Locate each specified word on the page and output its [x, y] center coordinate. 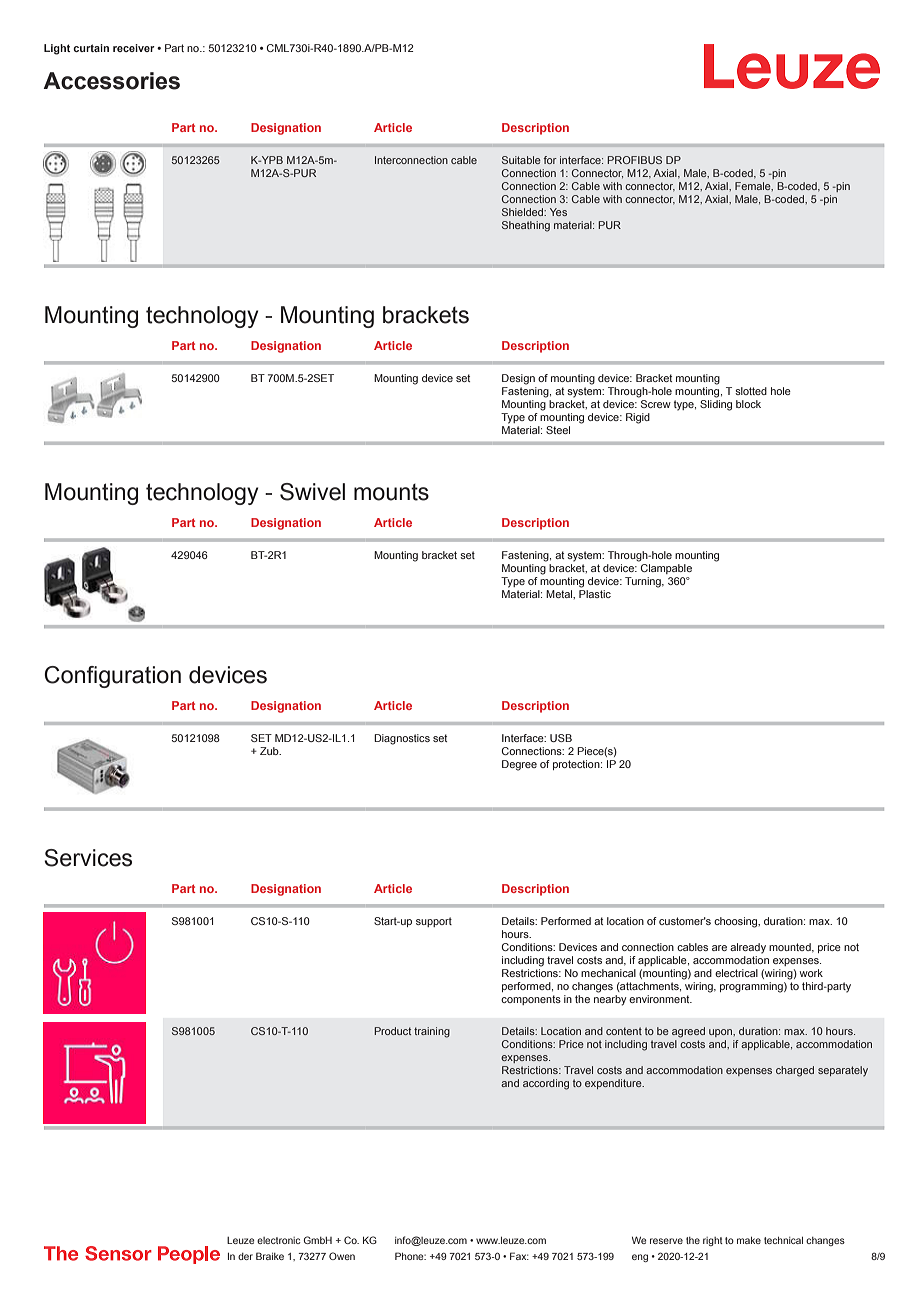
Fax [519, 1256]
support [434, 922]
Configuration [112, 677]
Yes [558, 212]
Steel [558, 430]
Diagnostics [402, 739]
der [245, 1256]
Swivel [312, 492]
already [748, 948]
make [749, 1240]
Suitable [521, 160]
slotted [751, 391]
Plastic [595, 594]
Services [88, 858]
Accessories [111, 81]
